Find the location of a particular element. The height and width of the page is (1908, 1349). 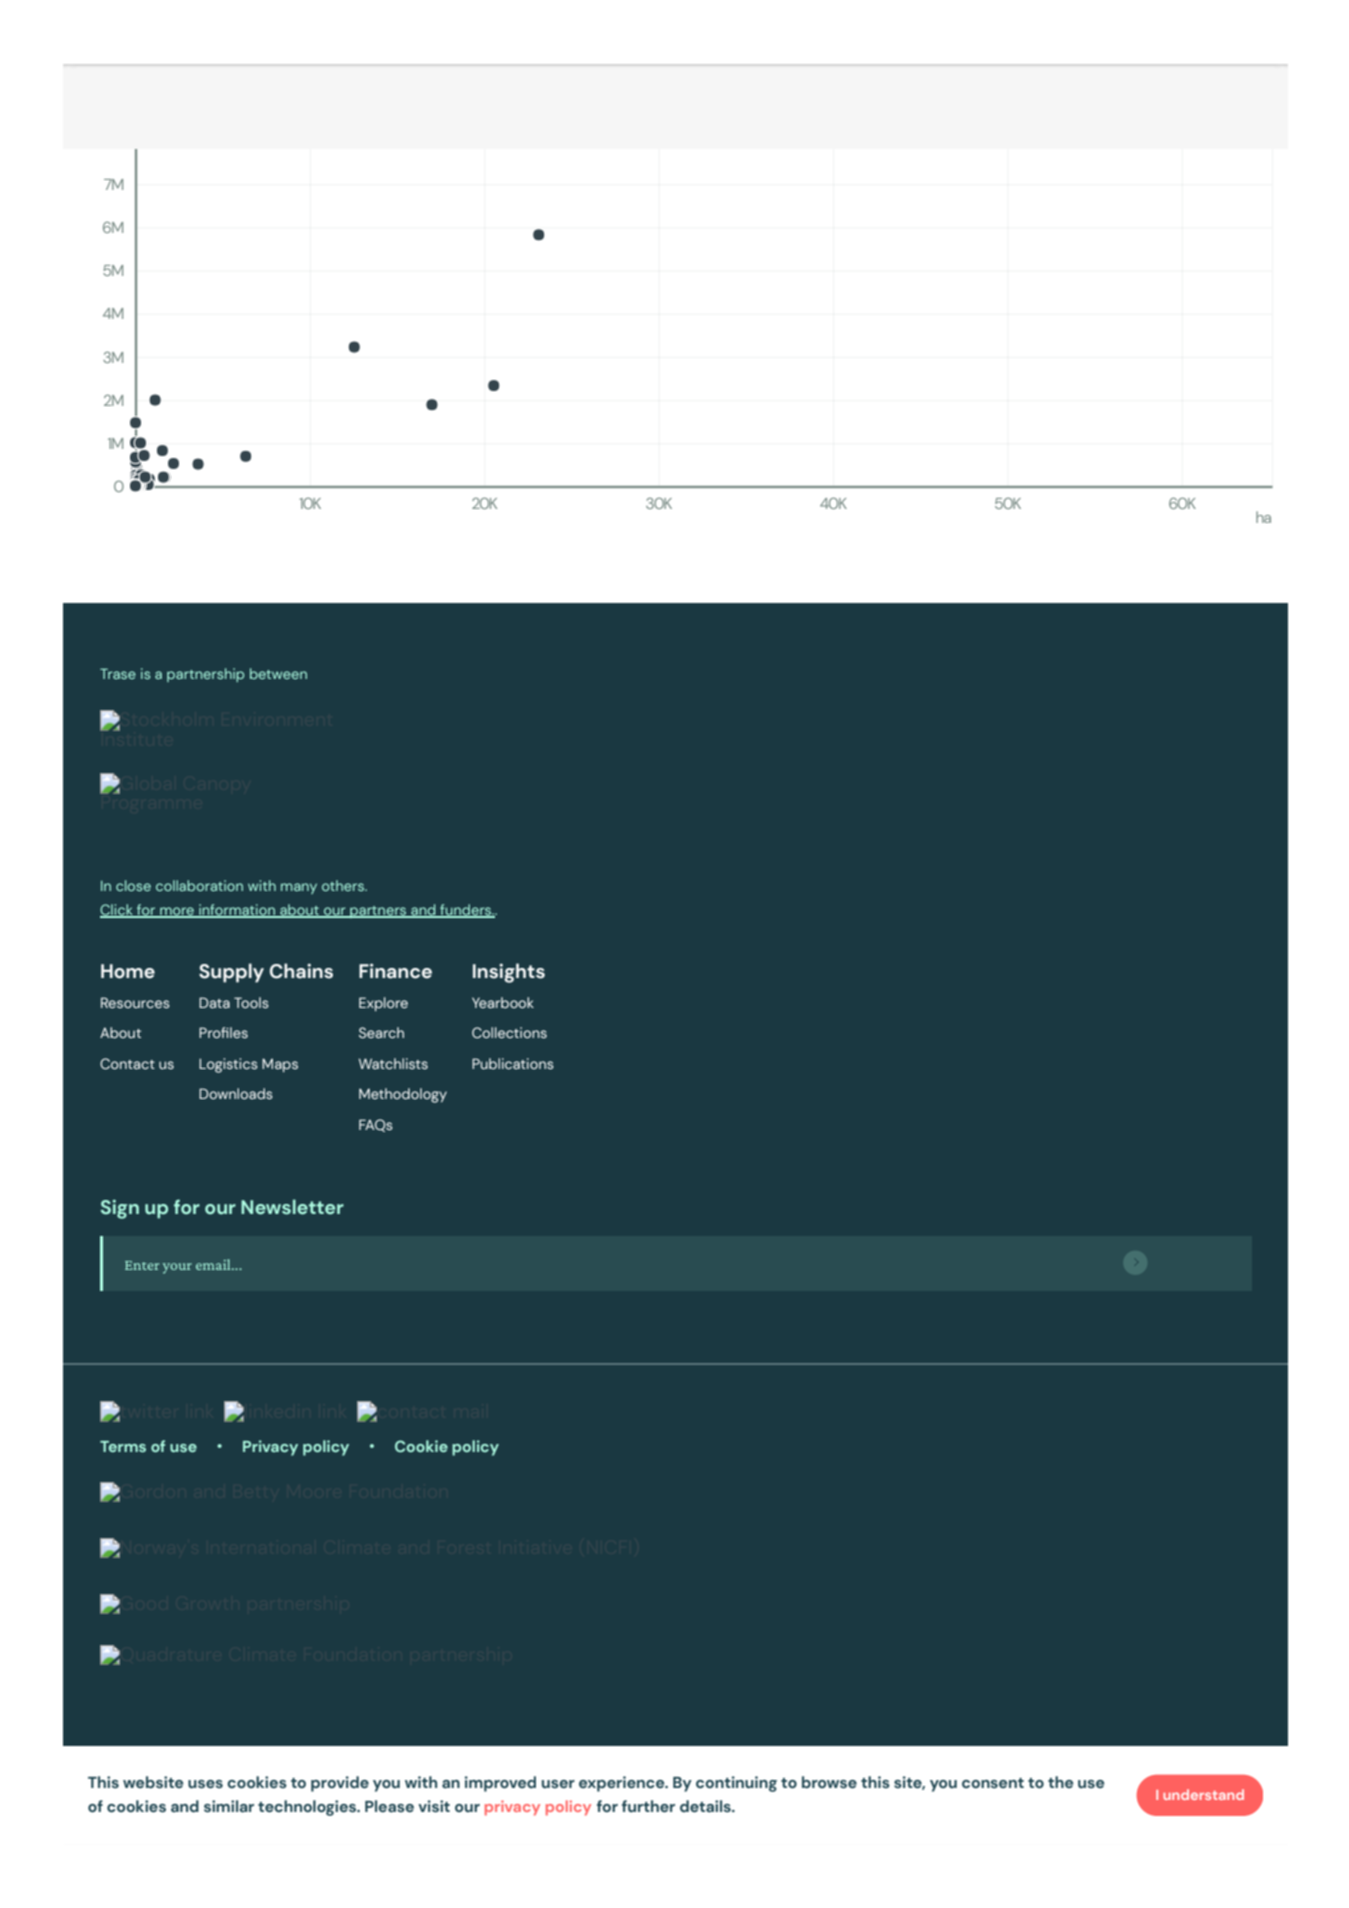

experience is located at coordinates (623, 1784).
